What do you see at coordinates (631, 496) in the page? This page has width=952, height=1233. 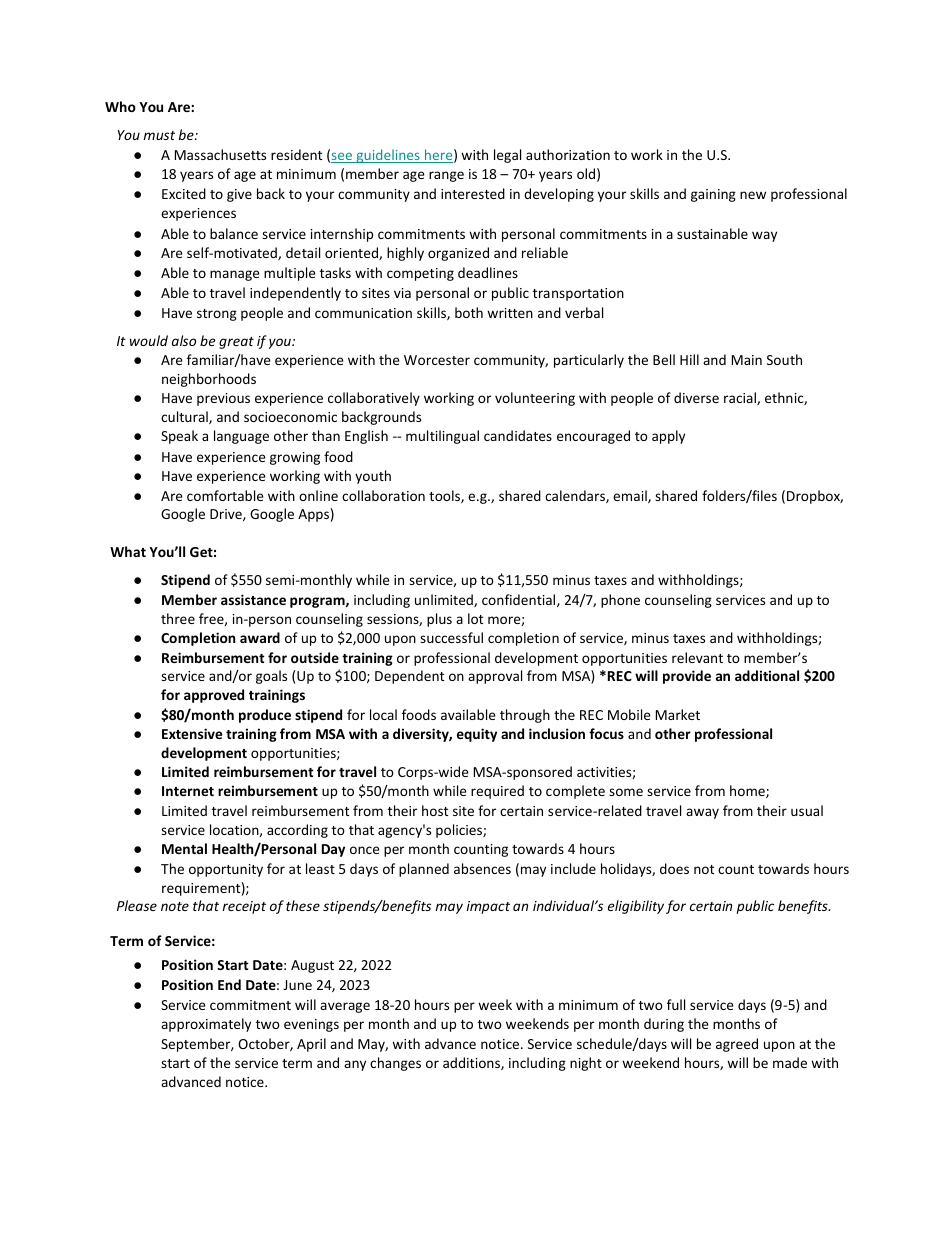 I see `email` at bounding box center [631, 496].
